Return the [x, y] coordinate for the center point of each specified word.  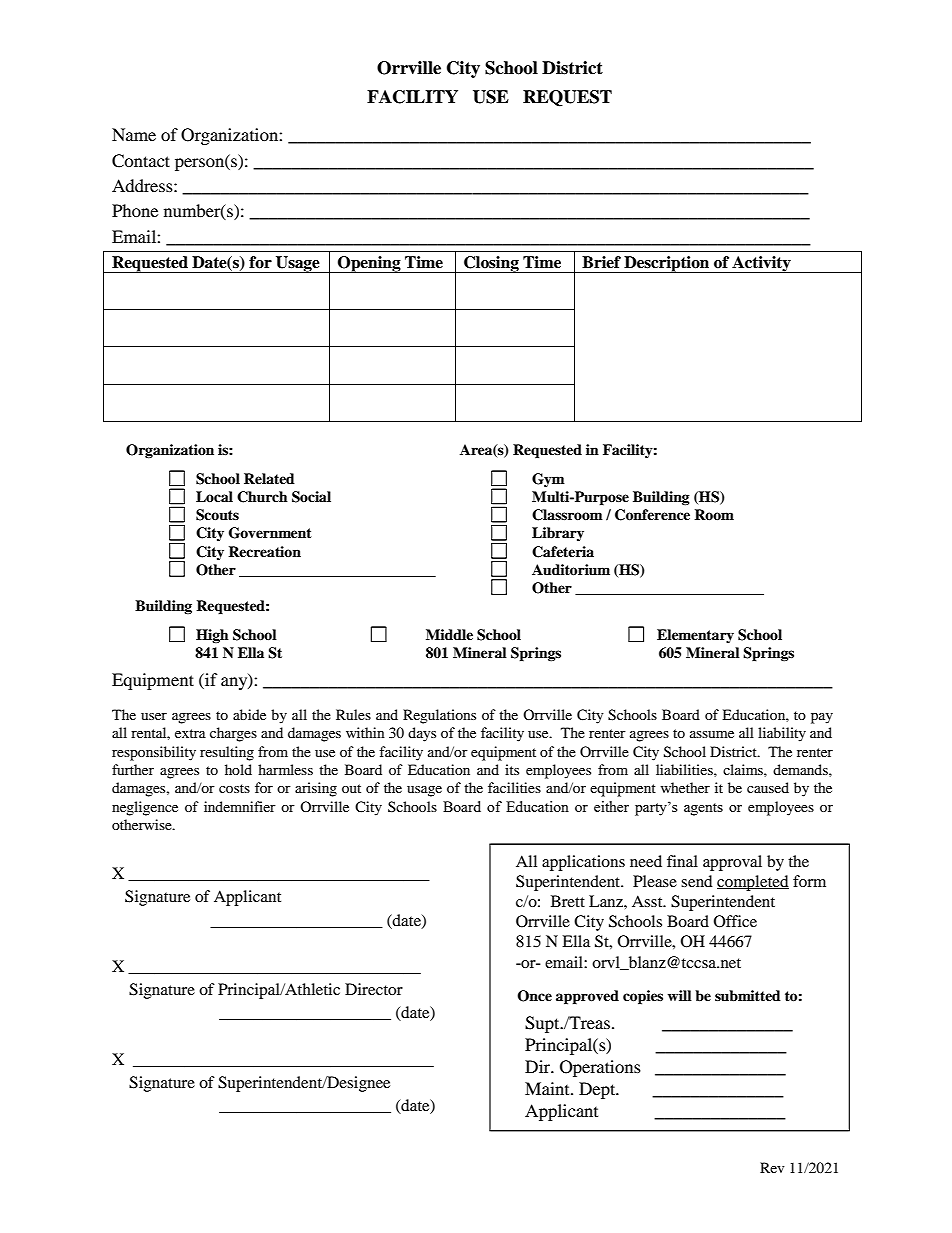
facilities [514, 787]
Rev [772, 1167]
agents [703, 809]
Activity [761, 264]
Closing [491, 264]
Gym [548, 480]
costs [234, 788]
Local [214, 496]
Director [374, 989]
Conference [652, 515]
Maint [548, 1088]
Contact [141, 161]
